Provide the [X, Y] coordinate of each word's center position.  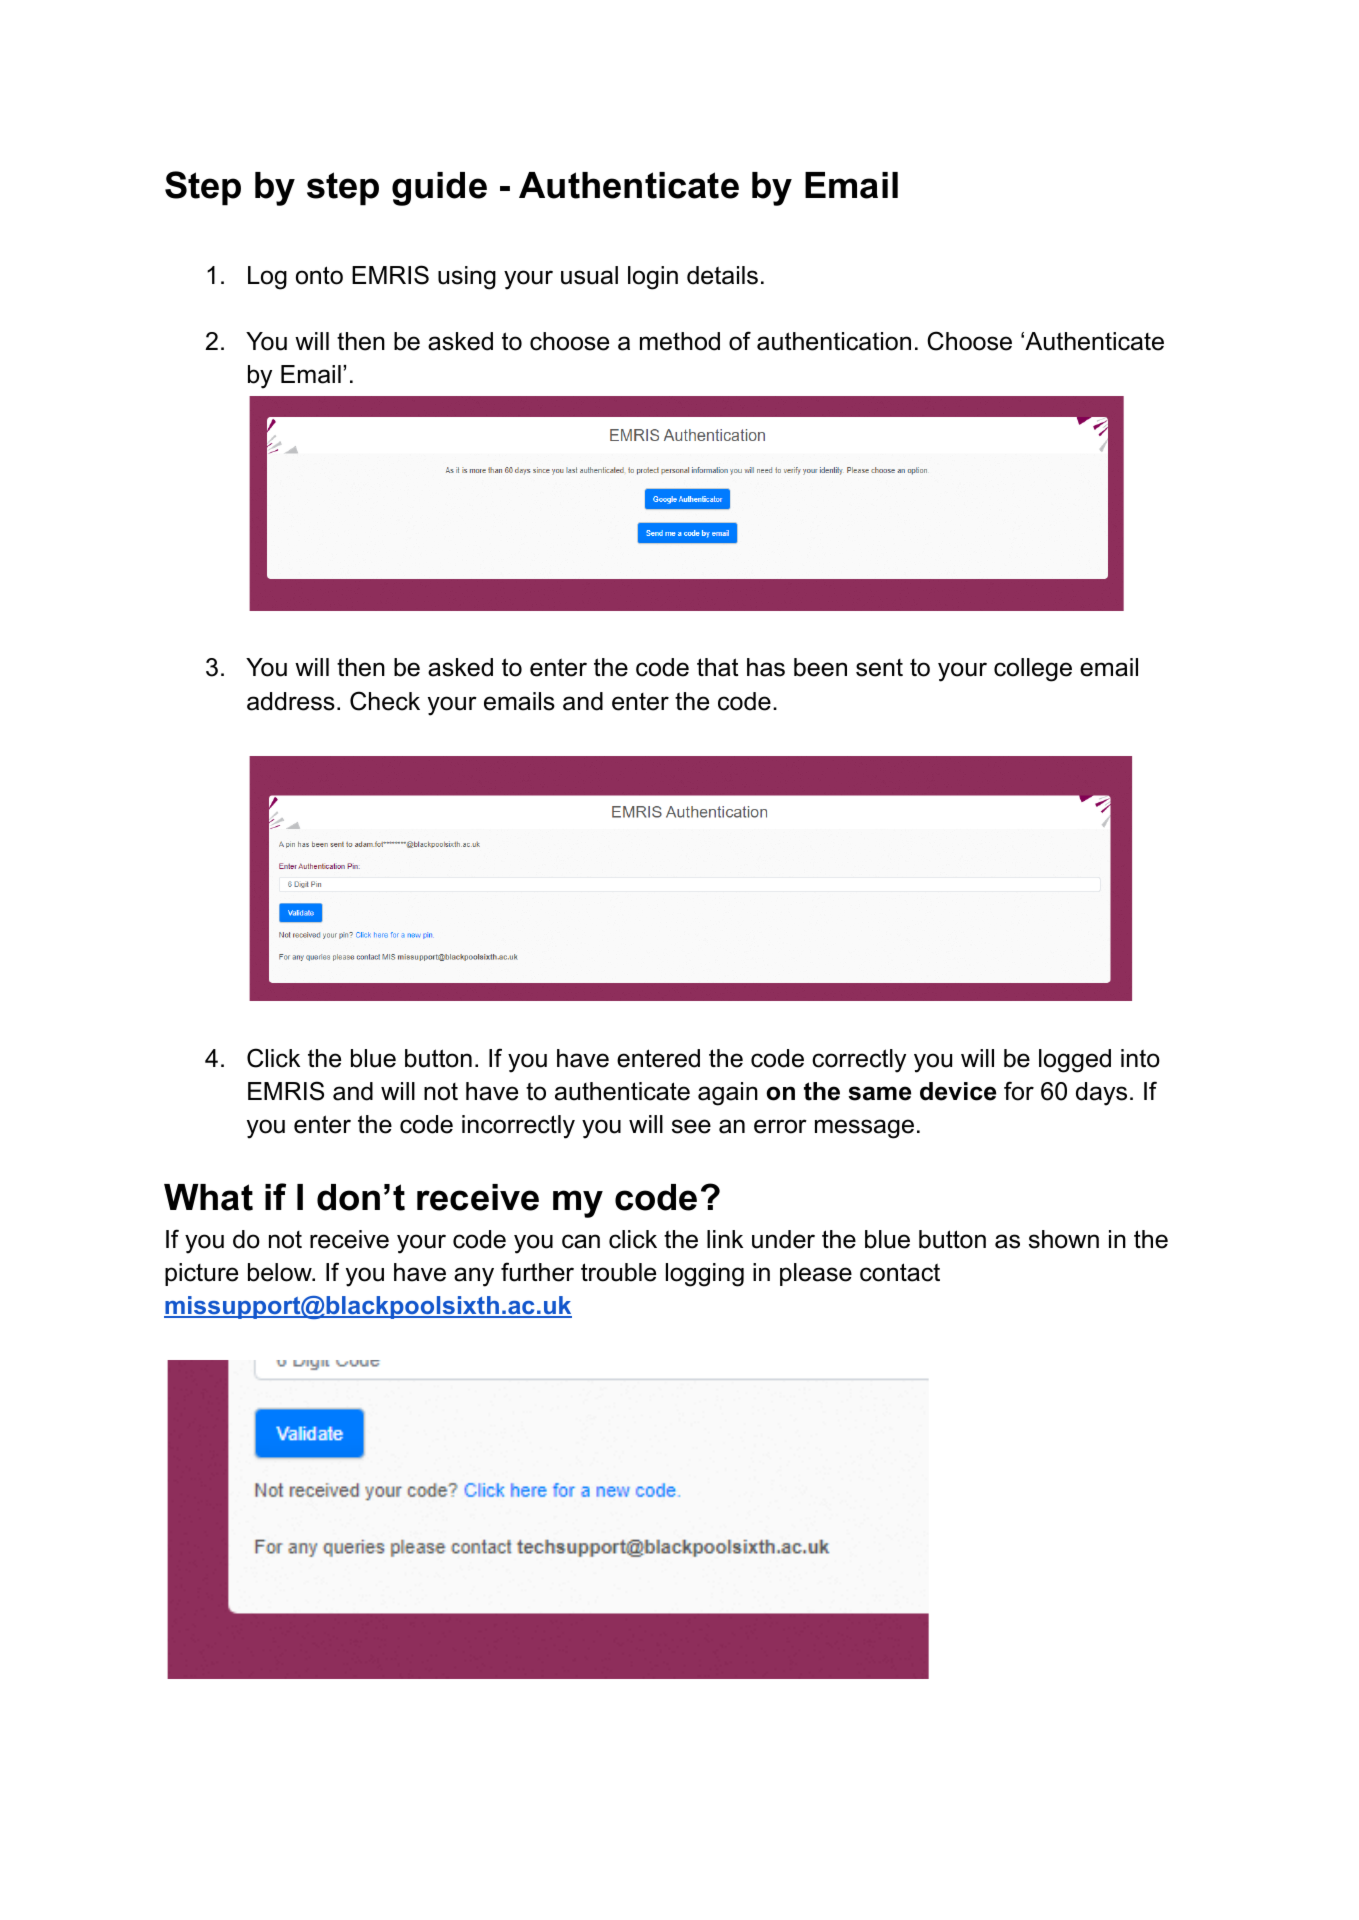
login [653, 278]
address [291, 701]
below [281, 1272]
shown [1064, 1239]
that [718, 667]
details [722, 275]
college [1033, 670]
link [725, 1239]
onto [319, 275]
